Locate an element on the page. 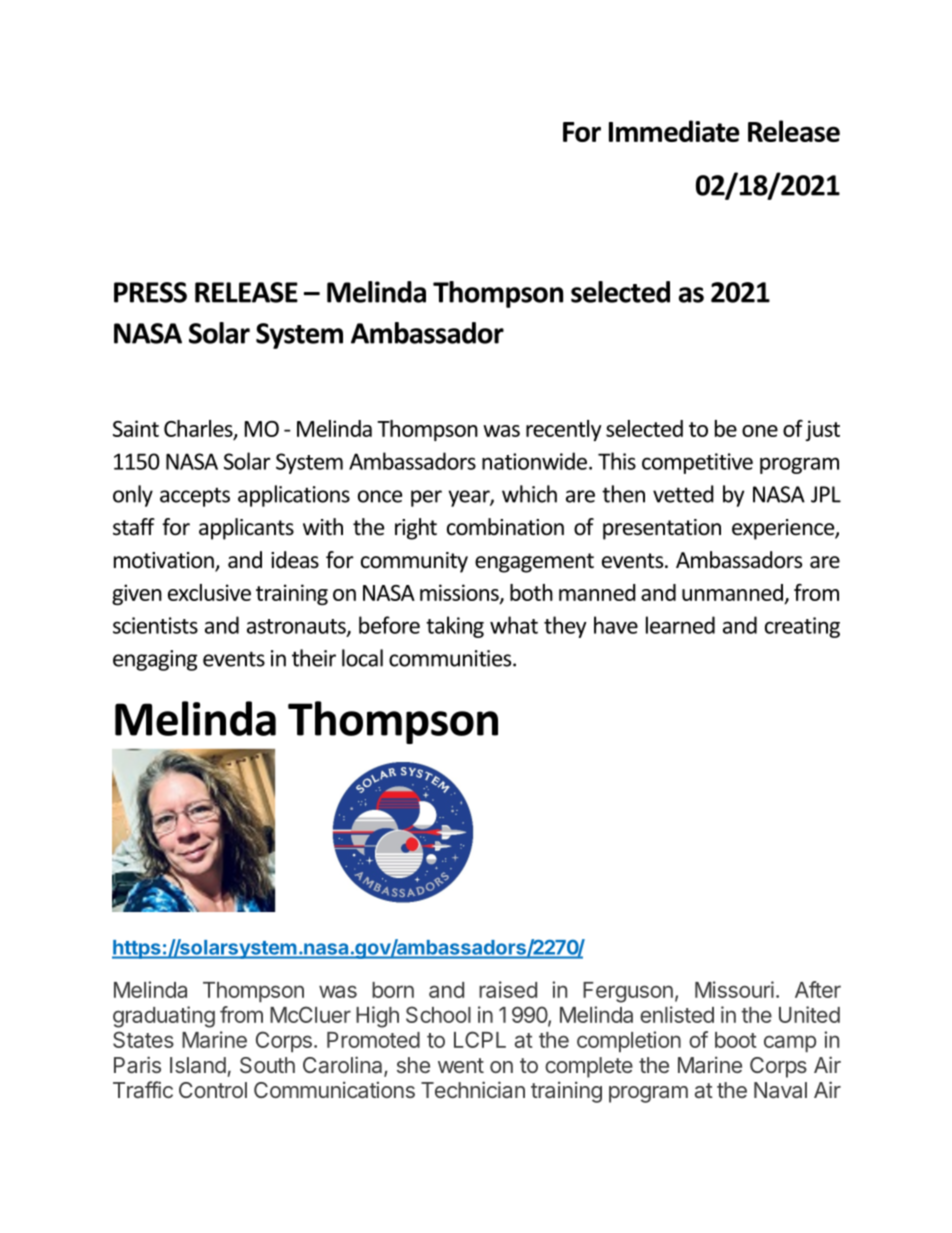 The height and width of the document is (1233, 952). went is located at coordinates (461, 1065).
